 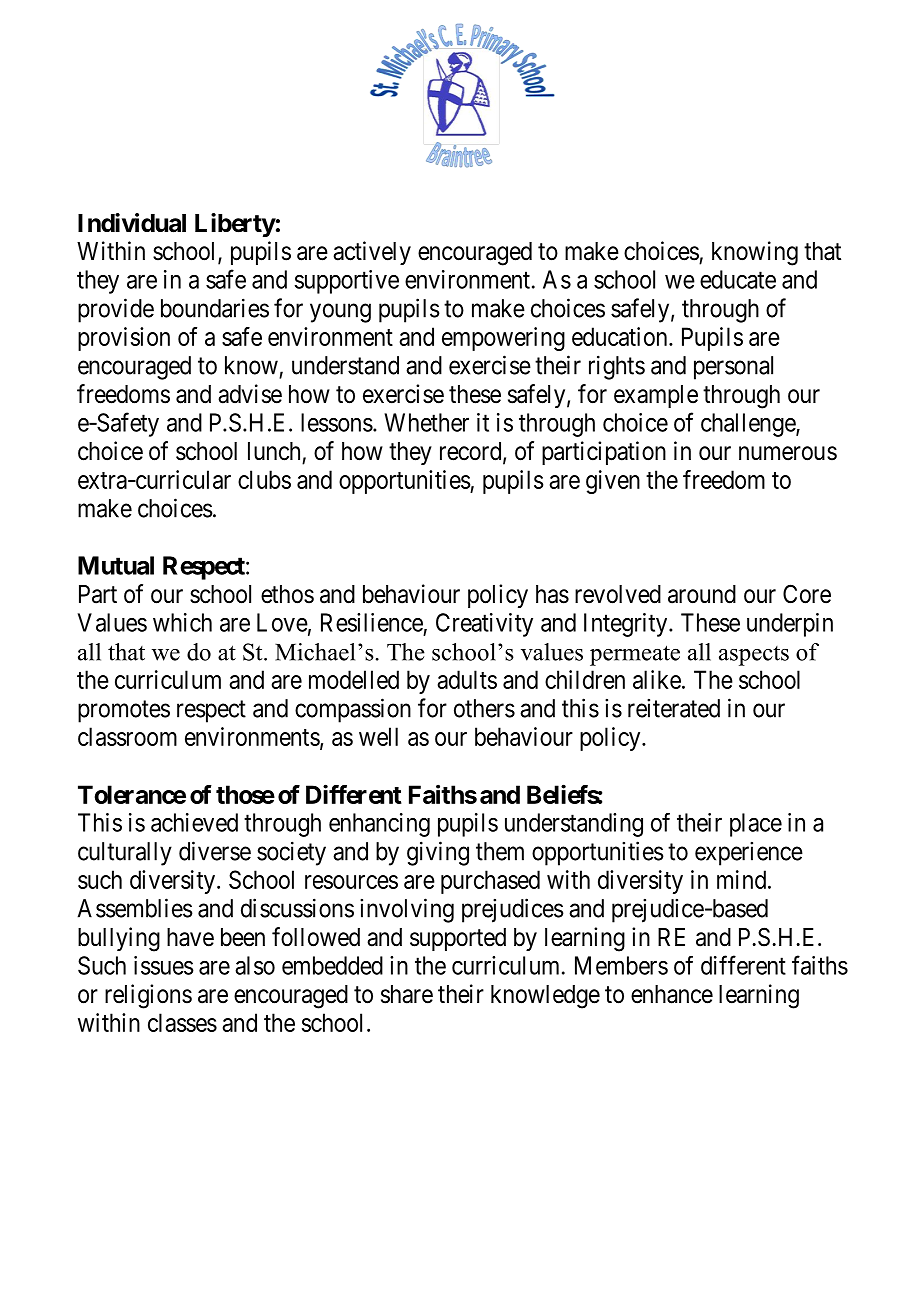 I want to click on classes, so click(x=182, y=1022).
